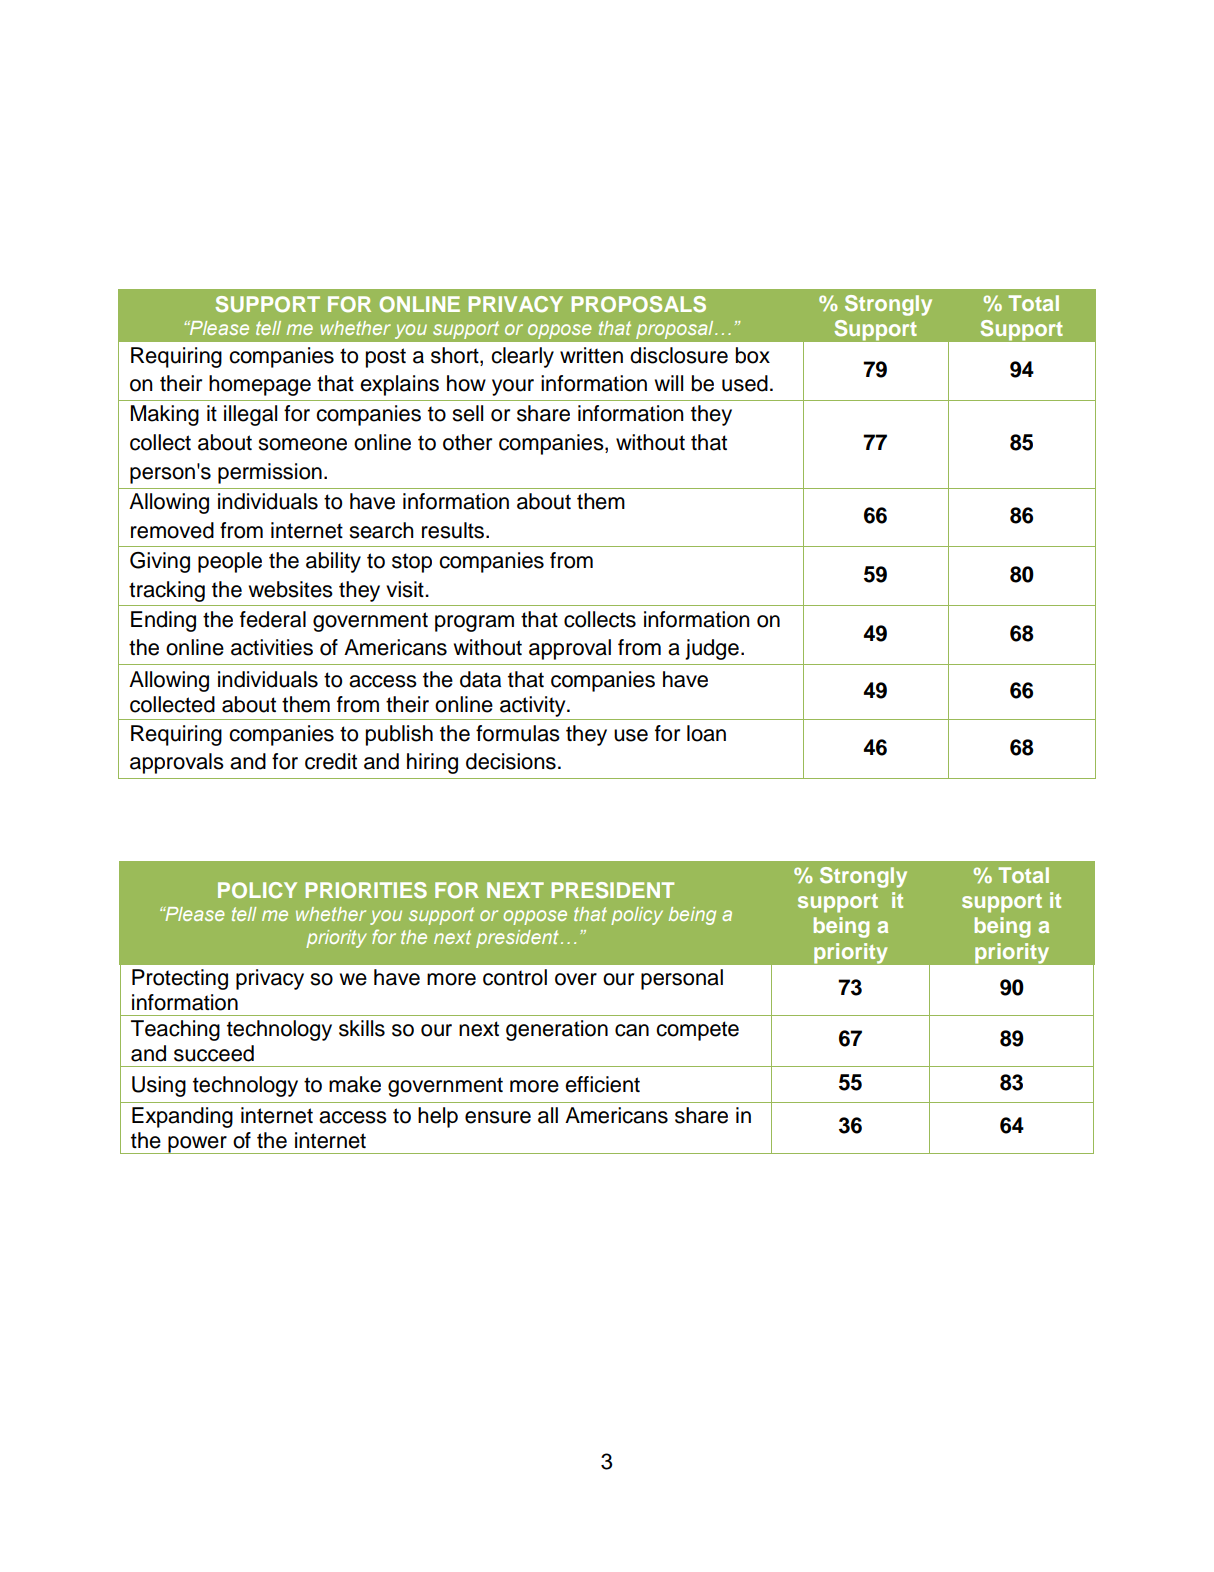 The height and width of the document is (1572, 1214). I want to click on how, so click(466, 383).
